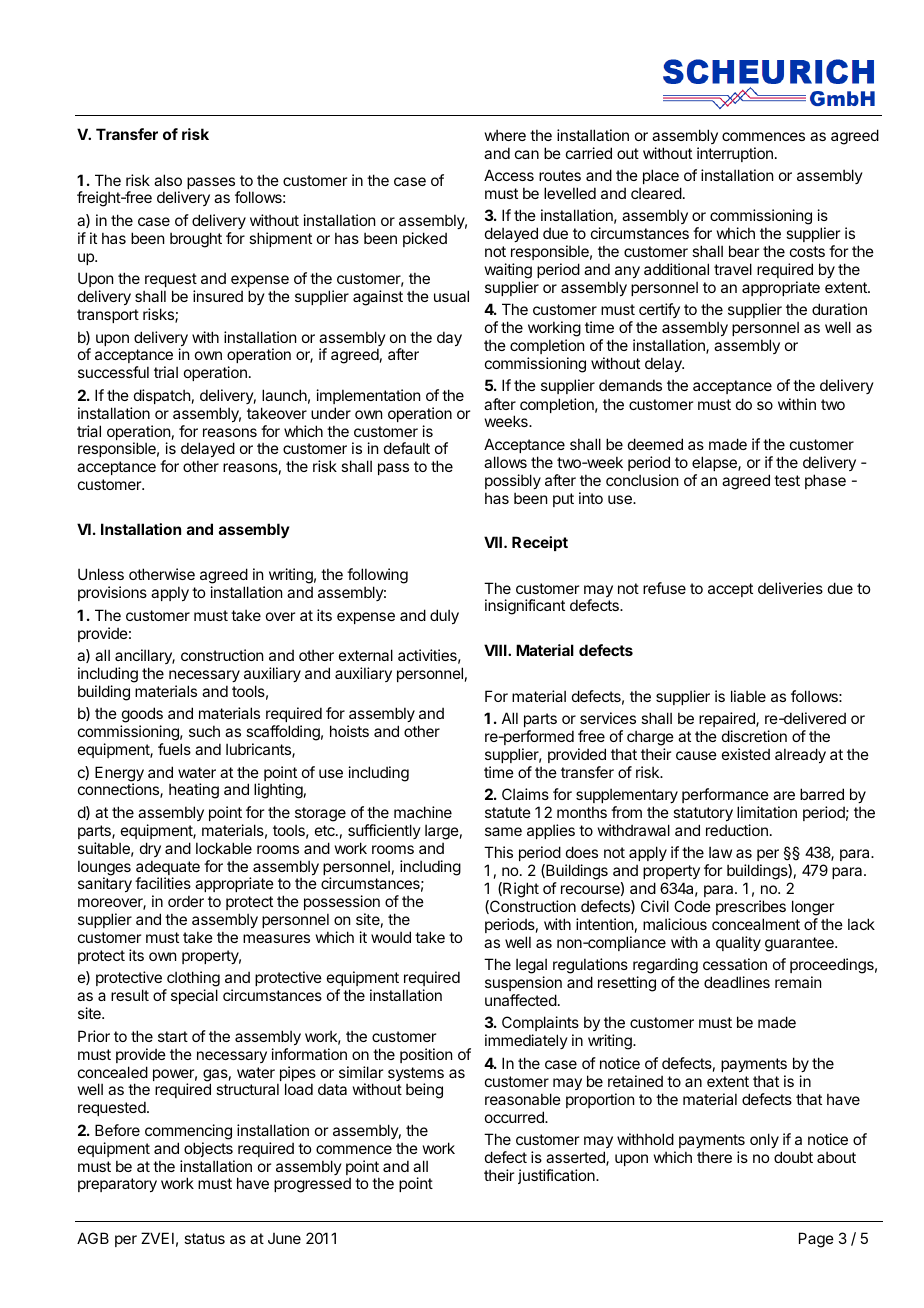  Describe the element at coordinates (142, 716) in the image. I see `goods` at that location.
